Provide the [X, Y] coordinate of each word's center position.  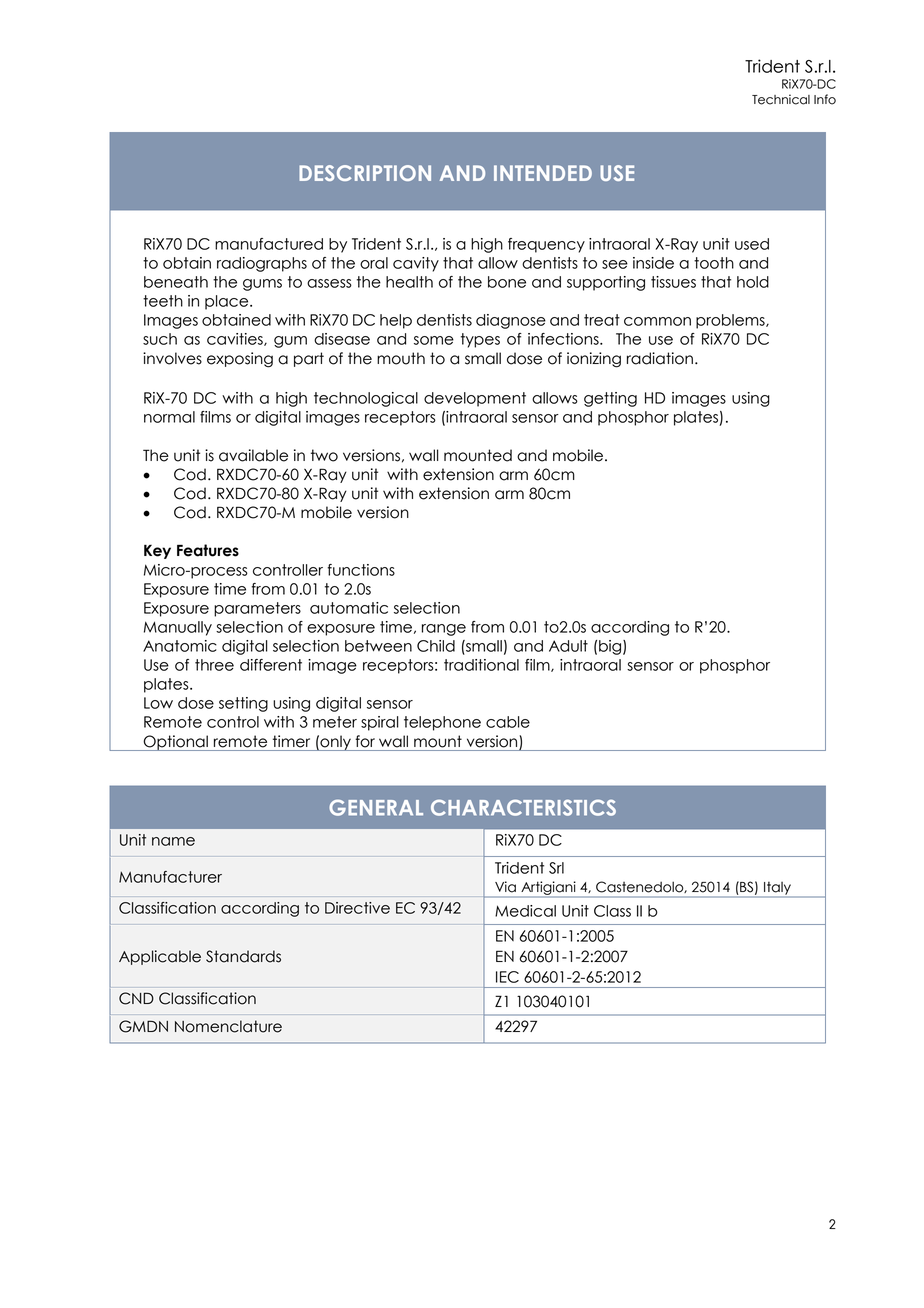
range [444, 630]
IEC [507, 977]
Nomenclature [228, 1026]
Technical [781, 99]
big [611, 647]
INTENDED [543, 173]
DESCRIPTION [365, 173]
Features [208, 550]
